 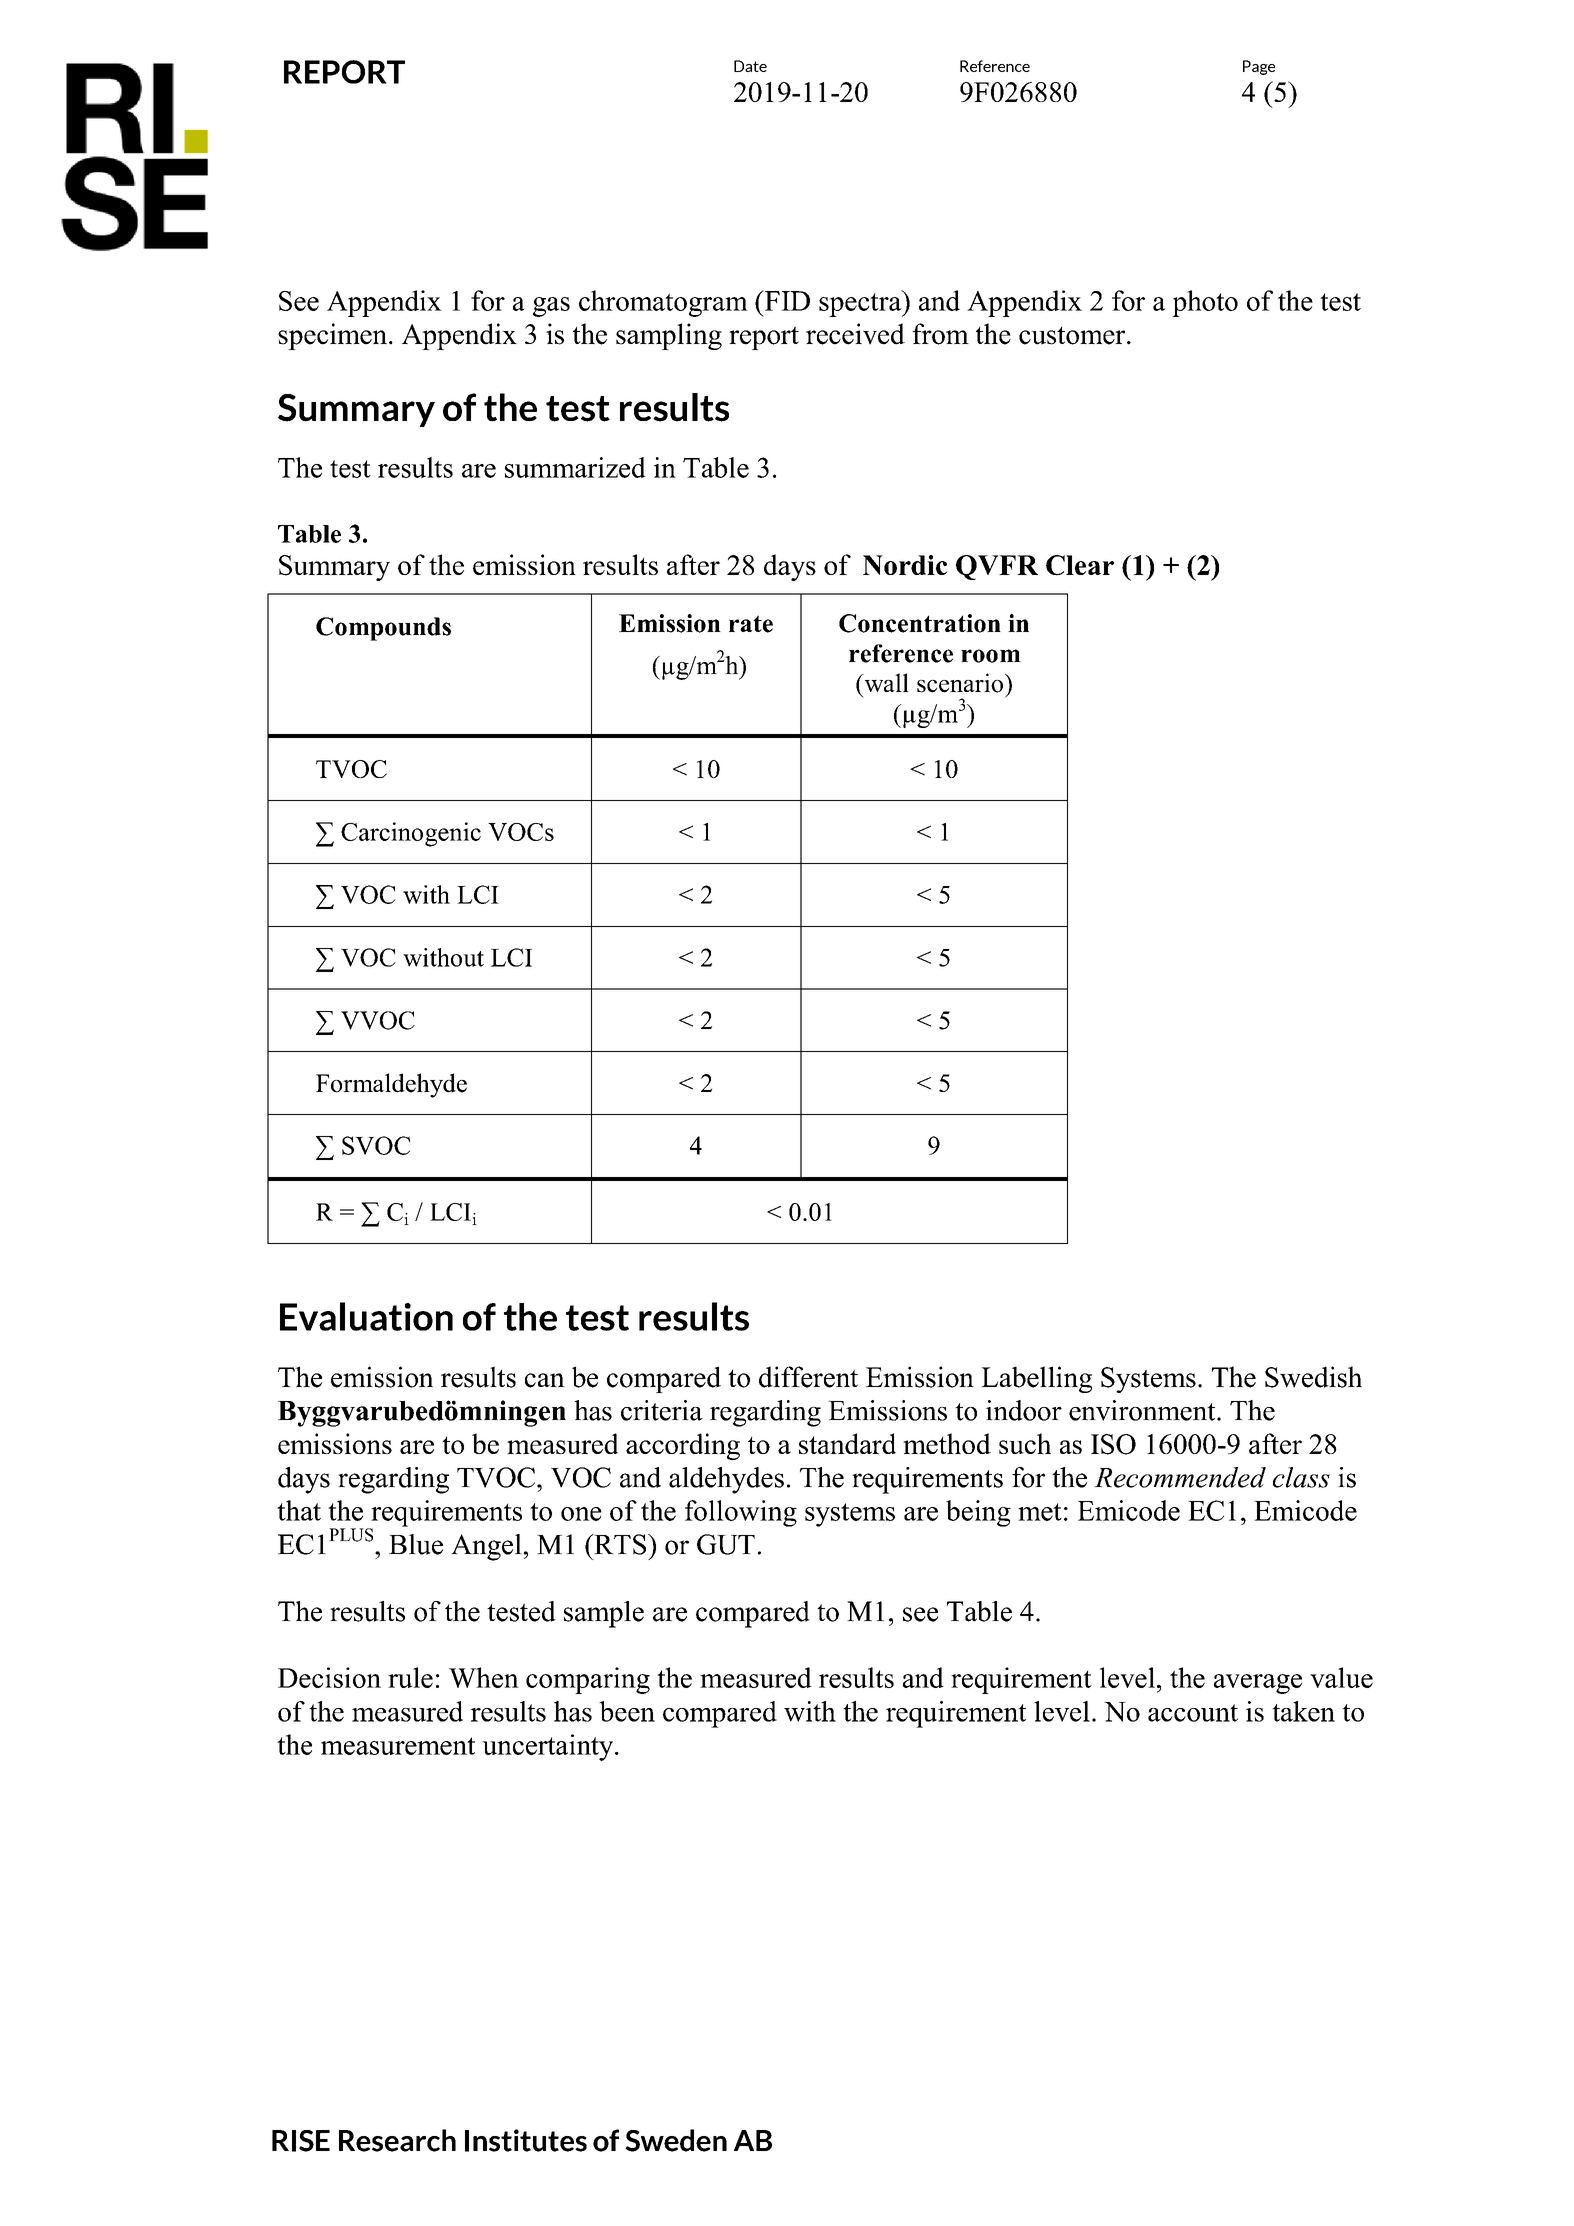 What do you see at coordinates (750, 66) in the page?
I see `Date` at bounding box center [750, 66].
